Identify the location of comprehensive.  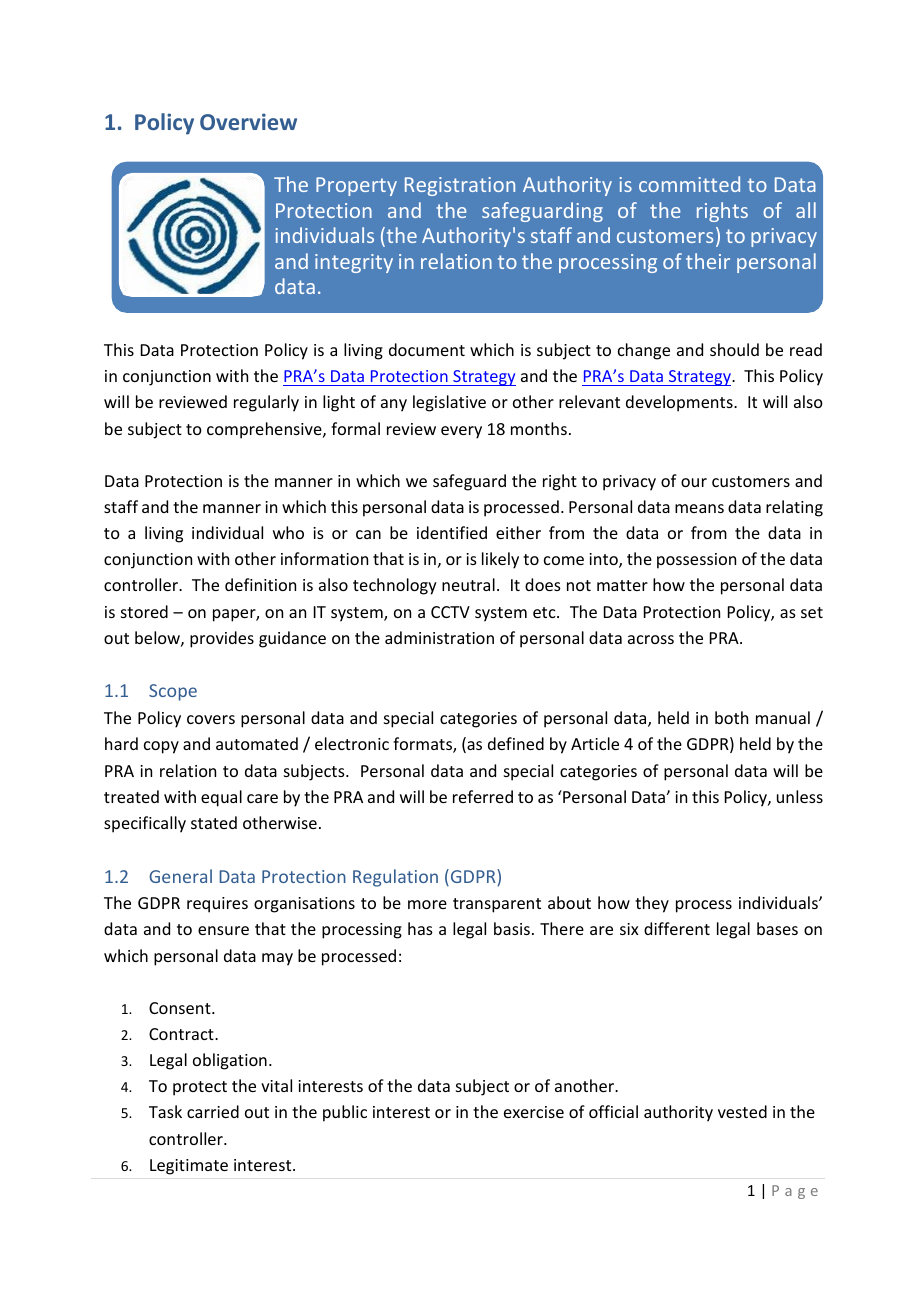
(265, 430).
